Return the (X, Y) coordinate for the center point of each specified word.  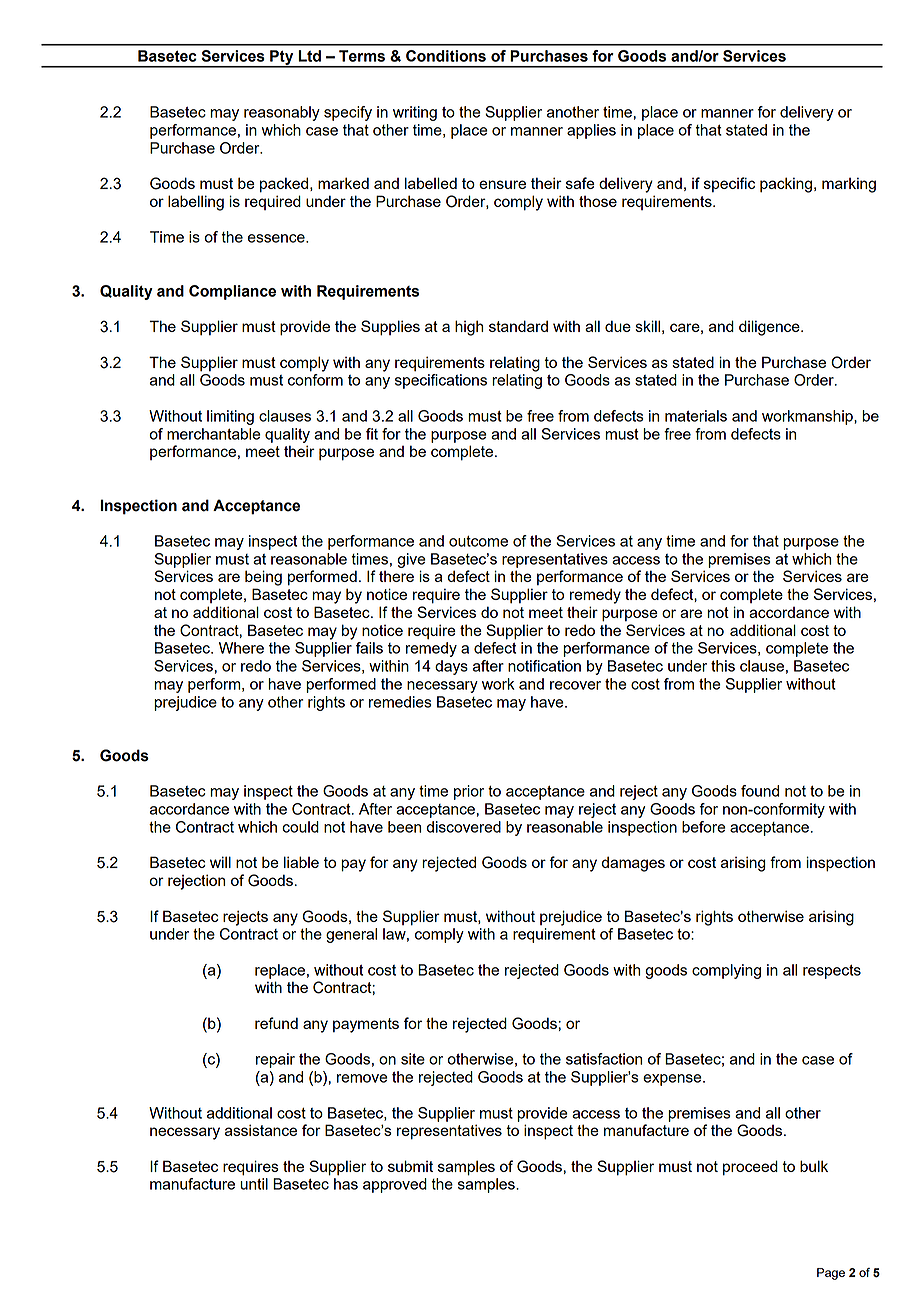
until (254, 1184)
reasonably (282, 113)
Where (241, 648)
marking (849, 185)
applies (591, 131)
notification (544, 666)
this (723, 666)
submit (410, 1166)
